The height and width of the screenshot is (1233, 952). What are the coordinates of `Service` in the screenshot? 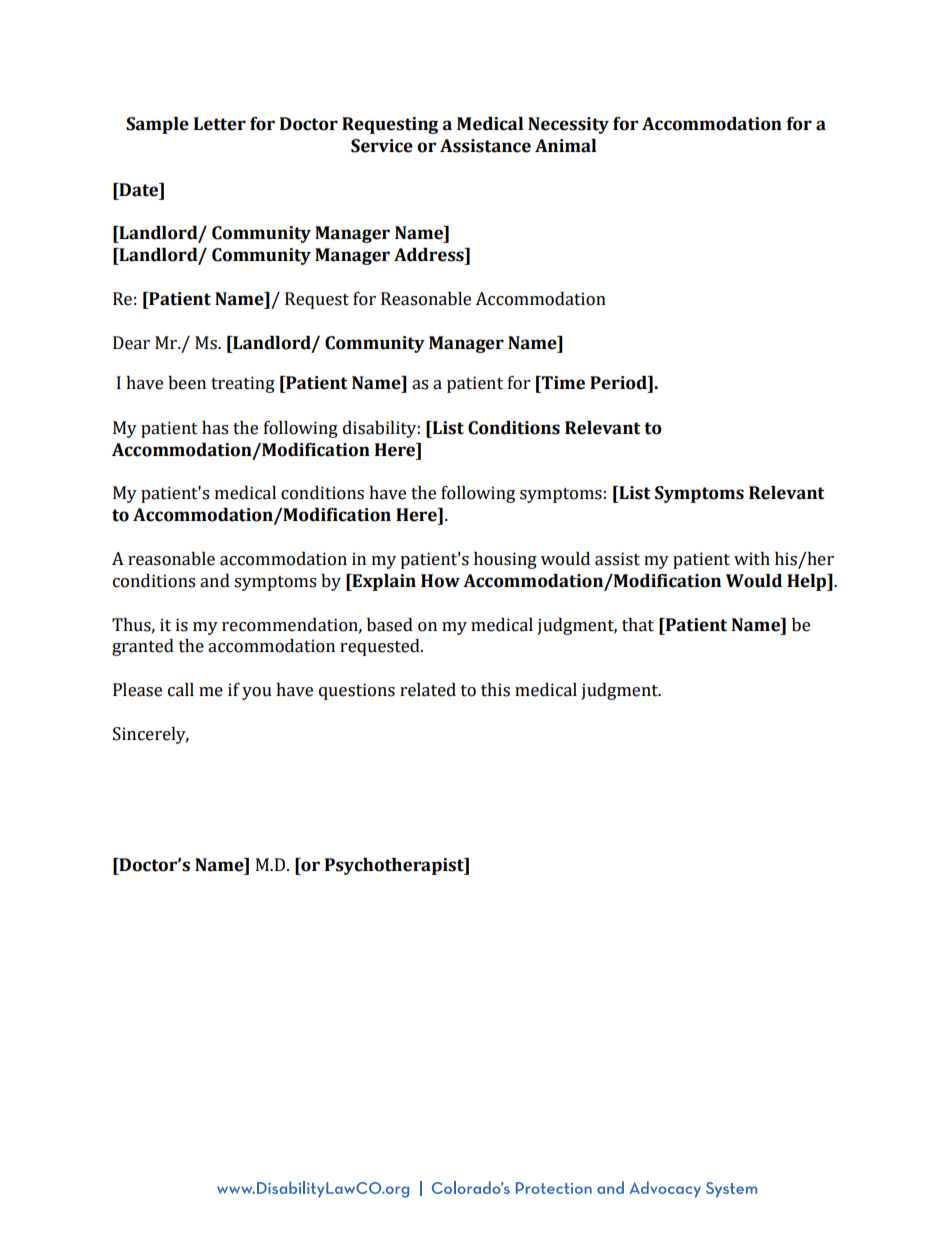 It's located at (382, 146).
